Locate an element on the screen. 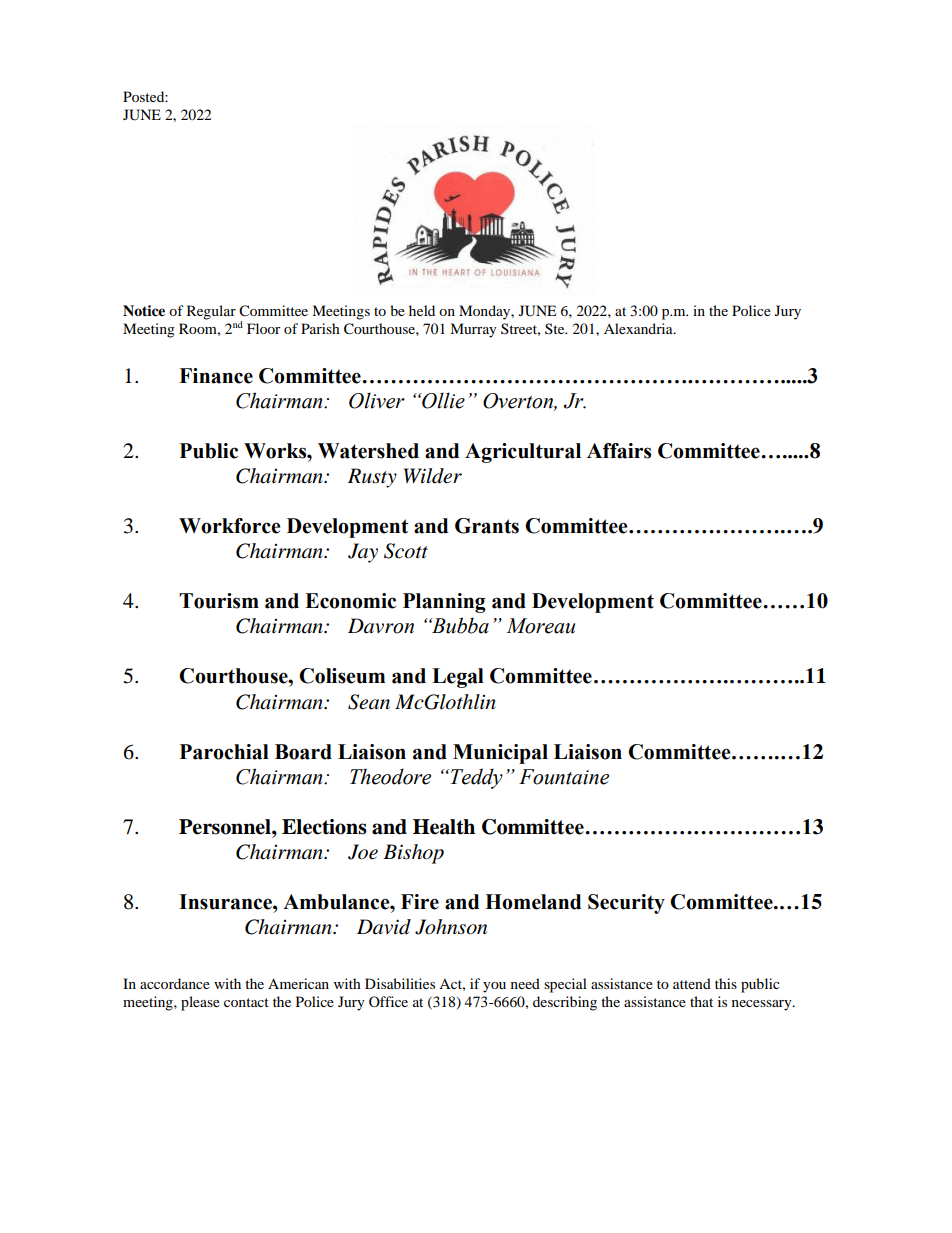 This screenshot has height=1233, width=952. please is located at coordinates (200, 1003).
